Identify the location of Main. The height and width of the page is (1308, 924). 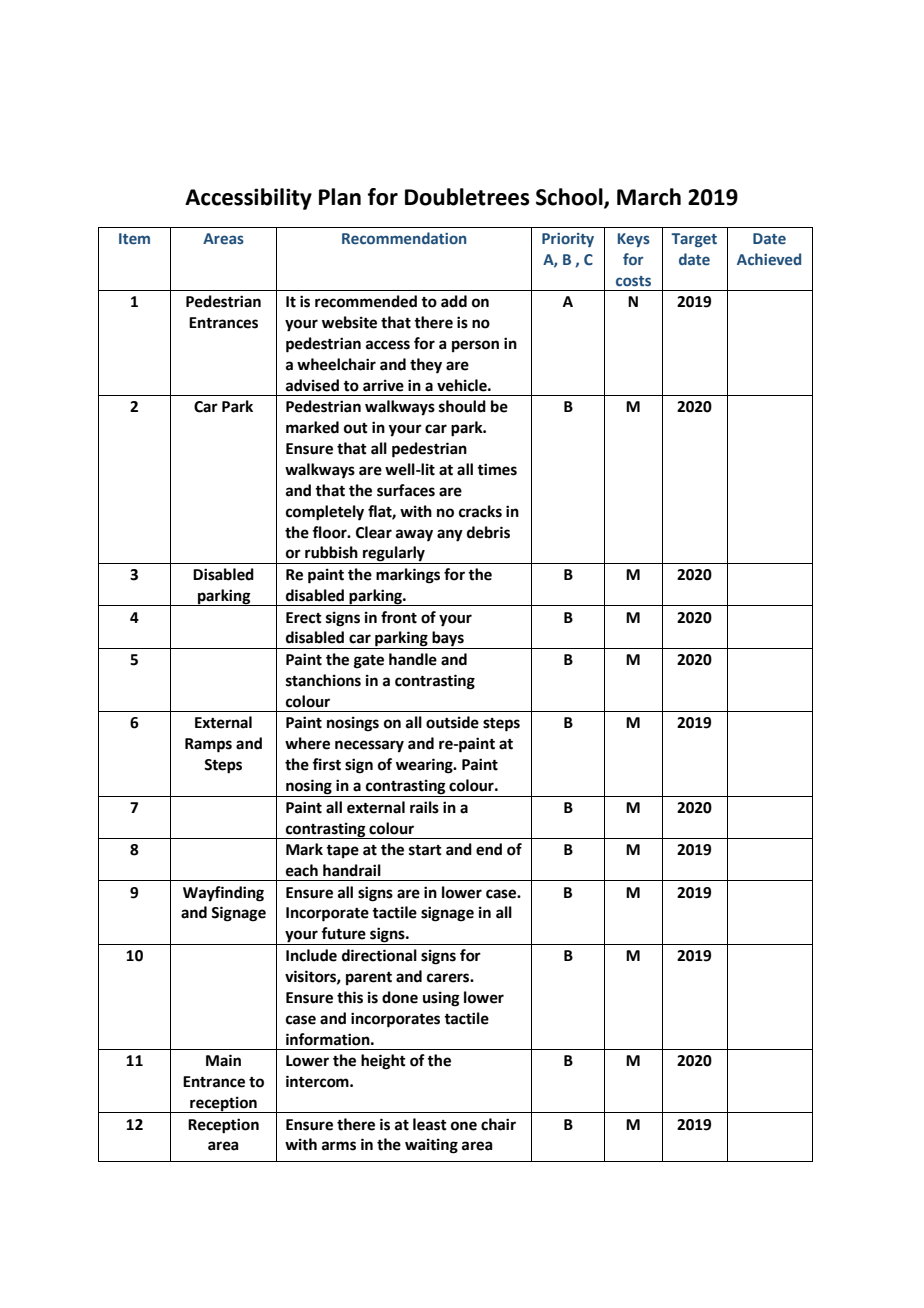
(223, 1060).
